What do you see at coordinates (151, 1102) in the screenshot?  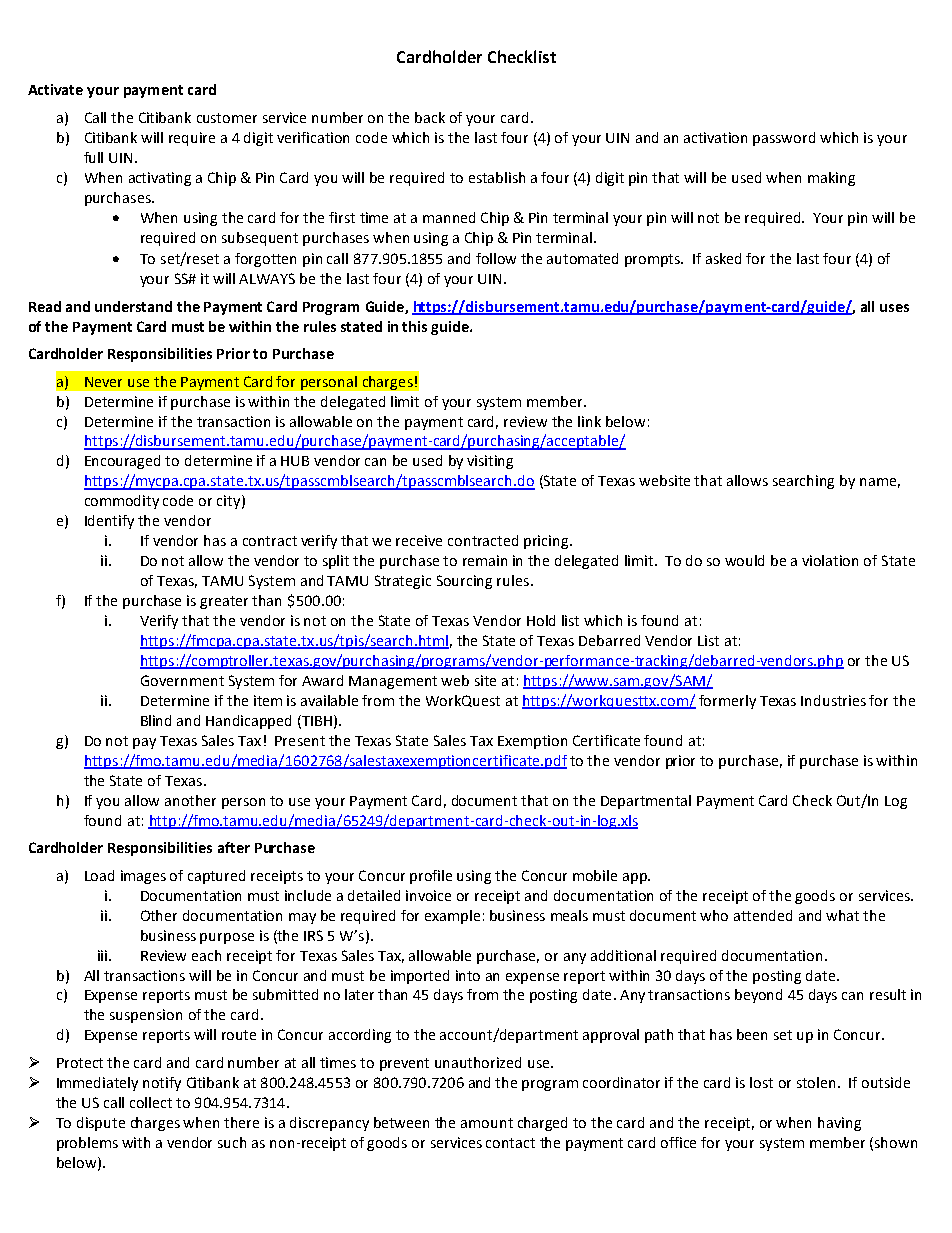 I see `collect` at bounding box center [151, 1102].
